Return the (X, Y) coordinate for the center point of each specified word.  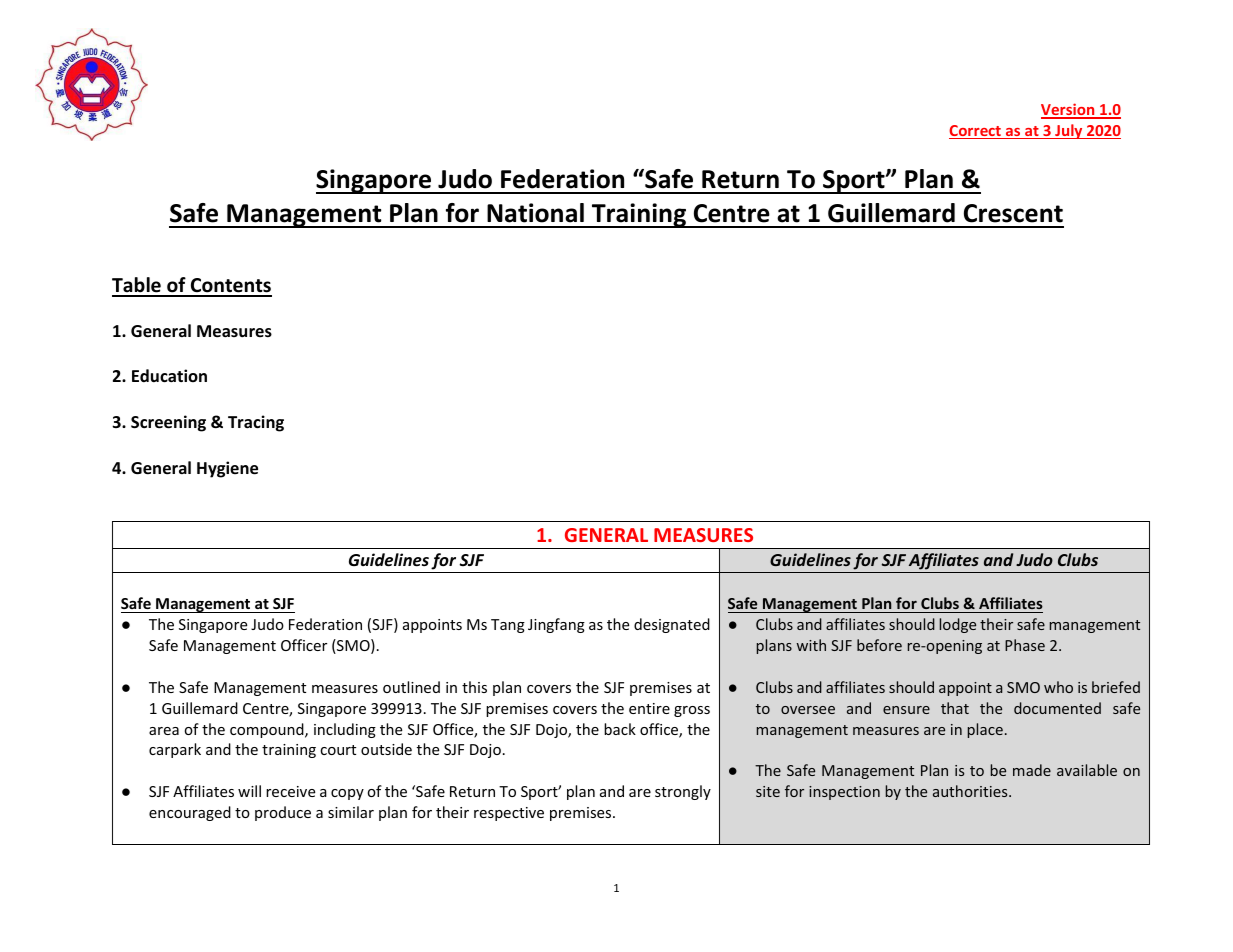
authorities (971, 791)
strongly (683, 792)
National (535, 213)
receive (290, 791)
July (1069, 131)
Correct (976, 132)
